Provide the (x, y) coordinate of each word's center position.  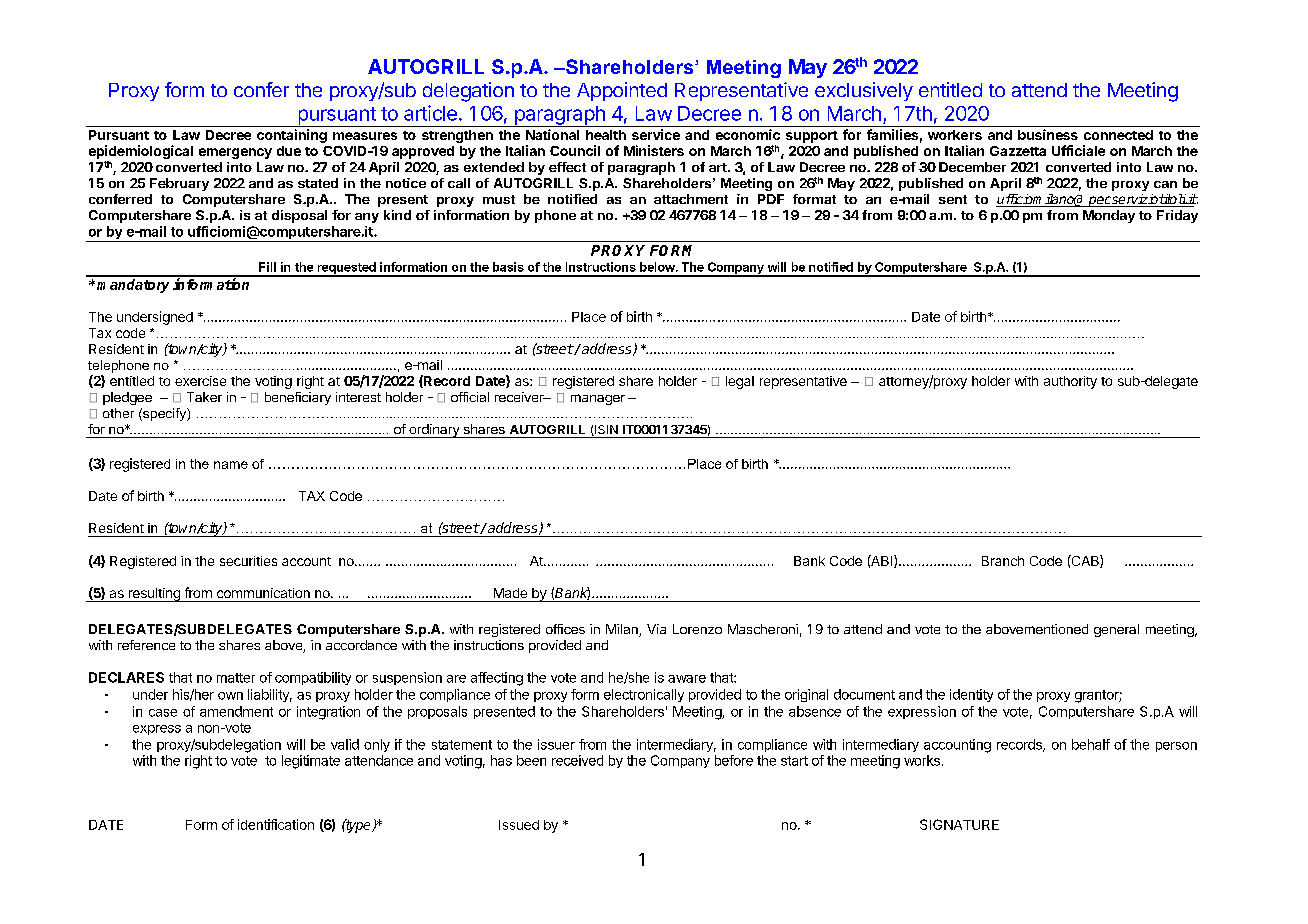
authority (1070, 382)
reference (146, 645)
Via (656, 629)
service (656, 134)
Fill (267, 267)
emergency (235, 153)
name (231, 465)
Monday (1109, 216)
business (1048, 134)
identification (276, 824)
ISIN (605, 430)
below (658, 267)
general (1116, 630)
